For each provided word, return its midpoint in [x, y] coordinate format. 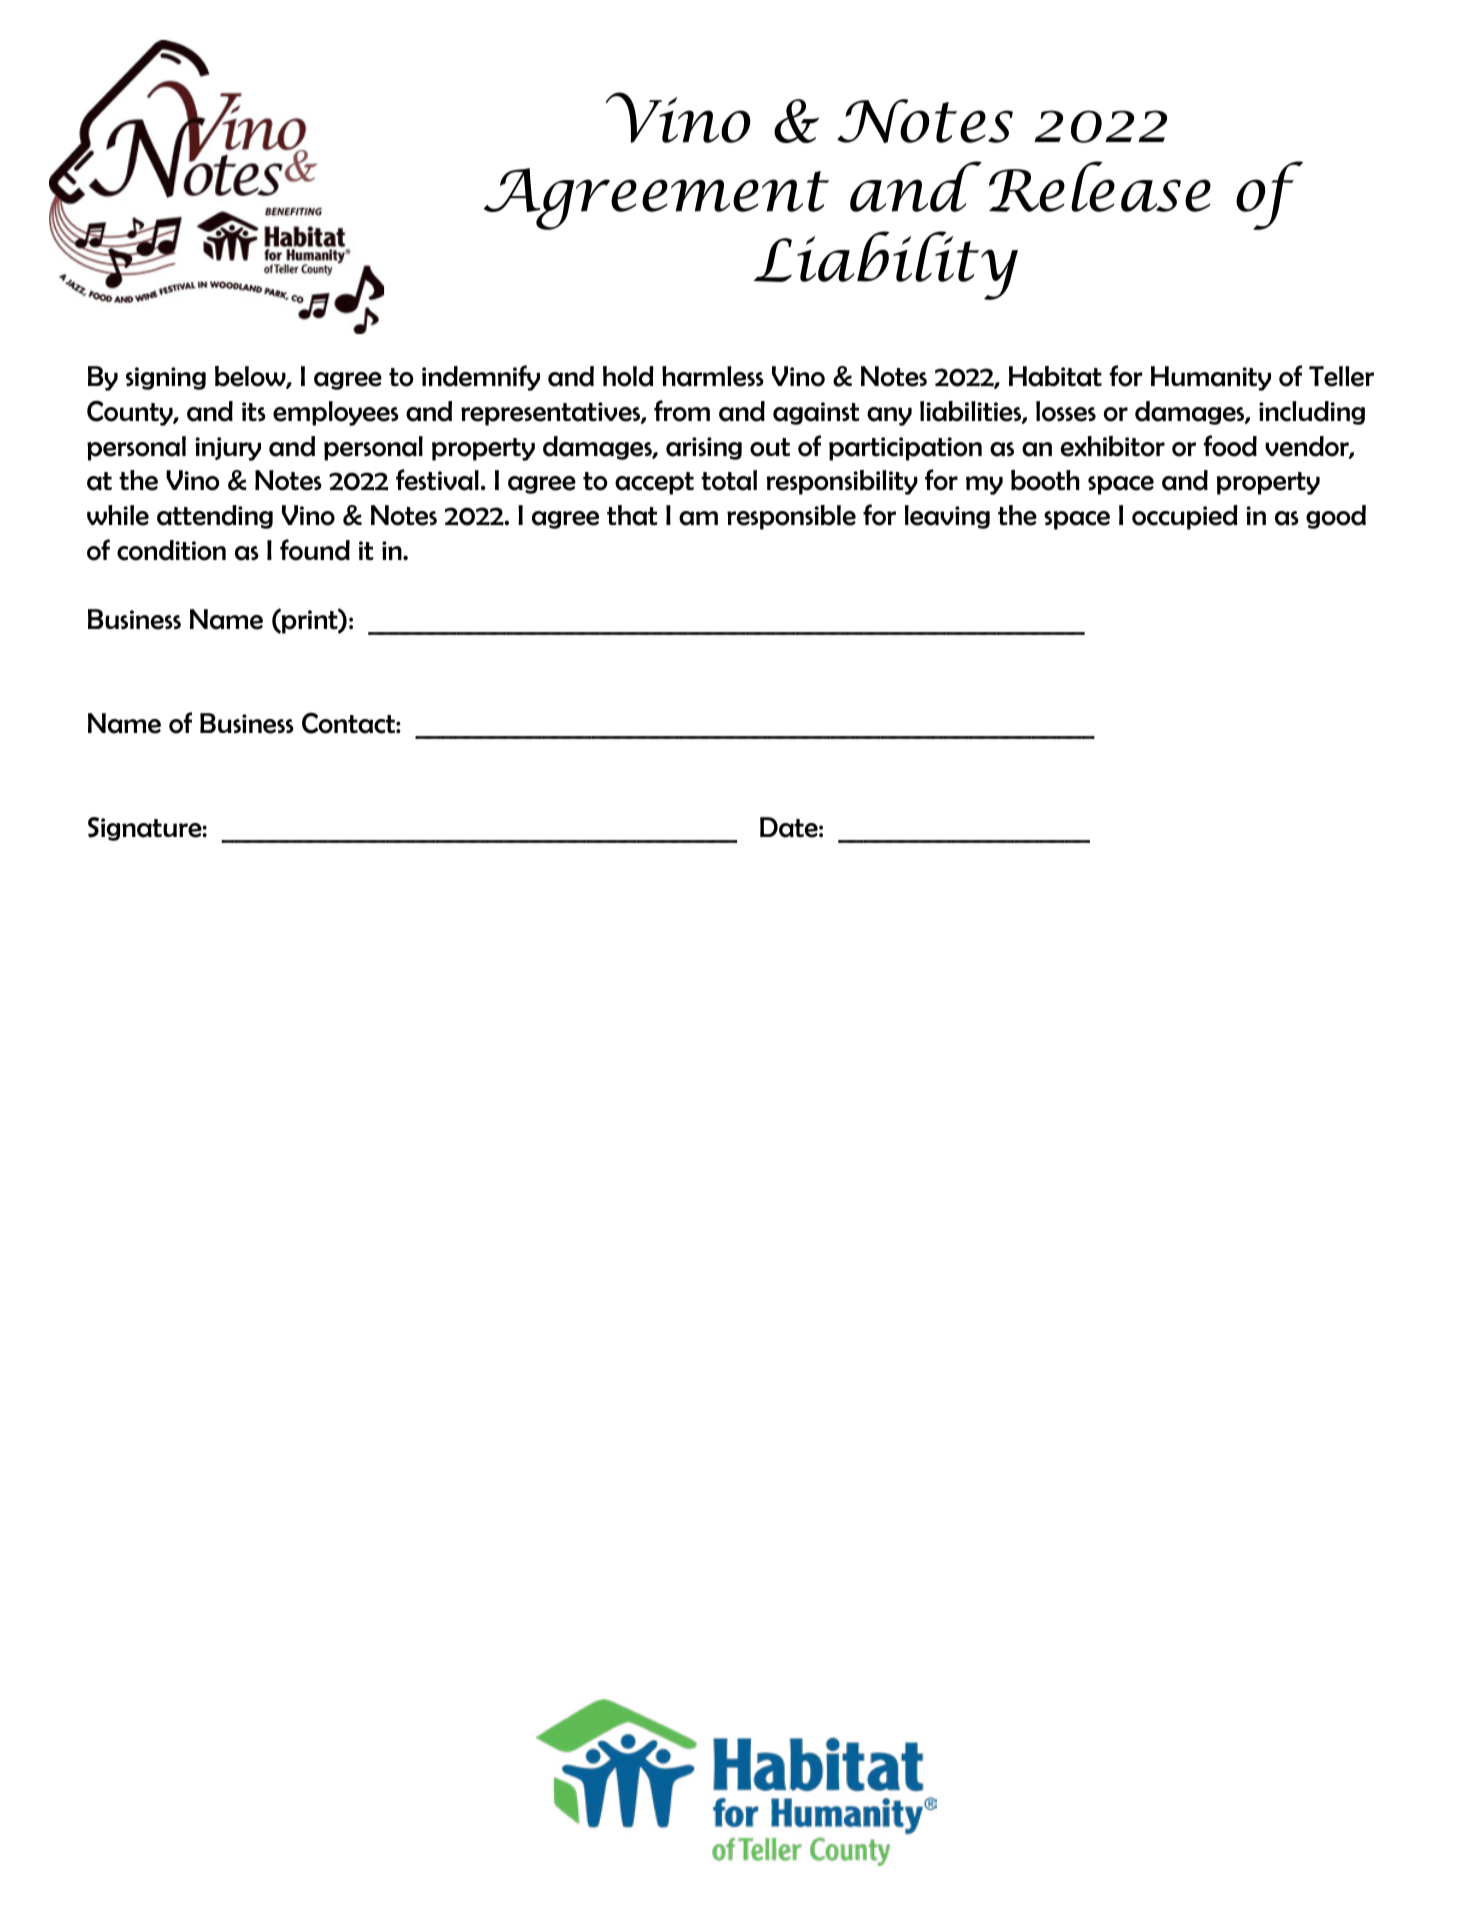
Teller [1341, 376]
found [315, 550]
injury [228, 449]
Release [1100, 186]
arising [704, 448]
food [1230, 446]
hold [628, 376]
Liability [886, 265]
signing [166, 378]
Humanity [1211, 378]
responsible [791, 517]
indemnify [481, 378]
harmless [713, 376]
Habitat [1055, 376]
